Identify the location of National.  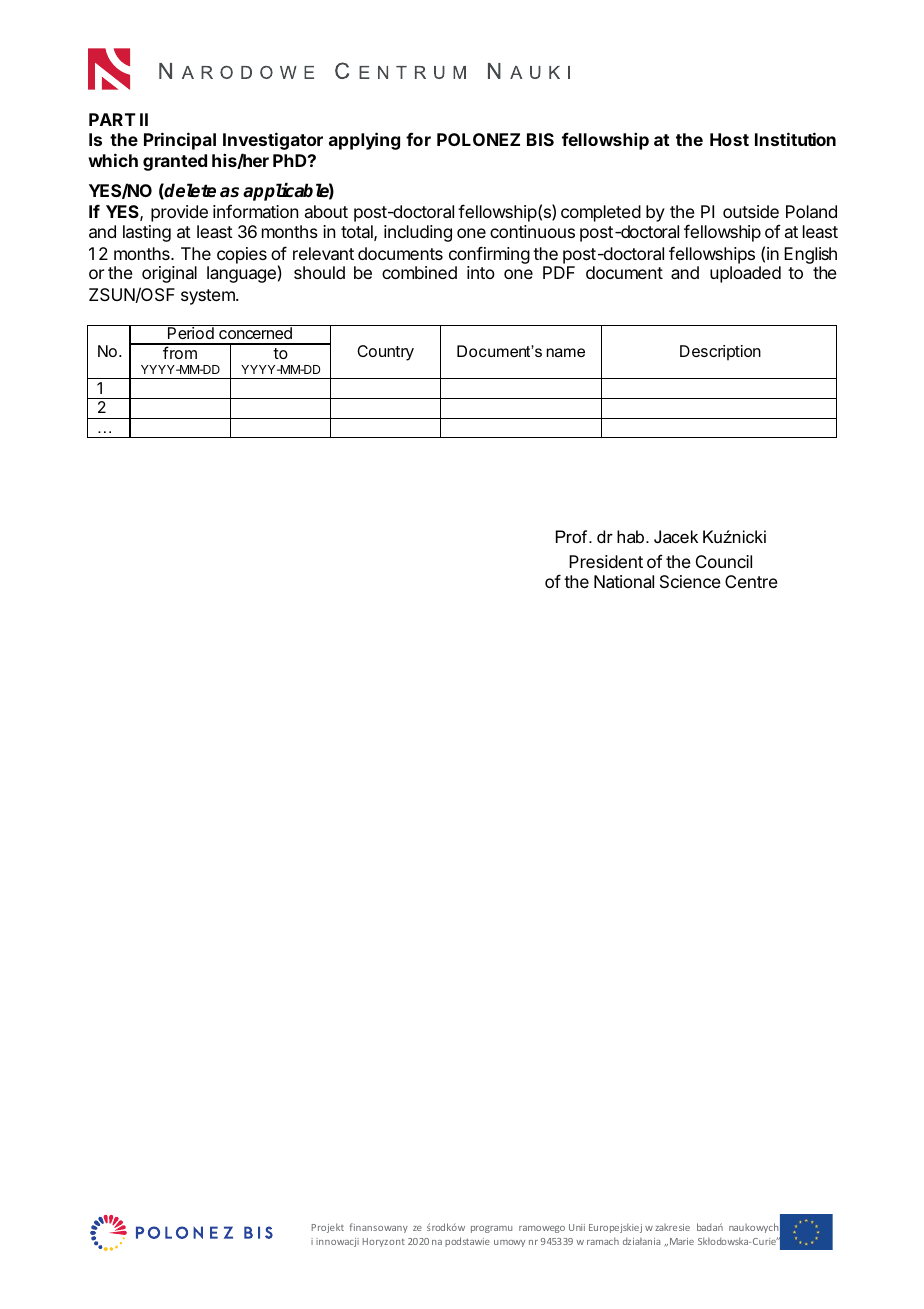
(624, 581).
